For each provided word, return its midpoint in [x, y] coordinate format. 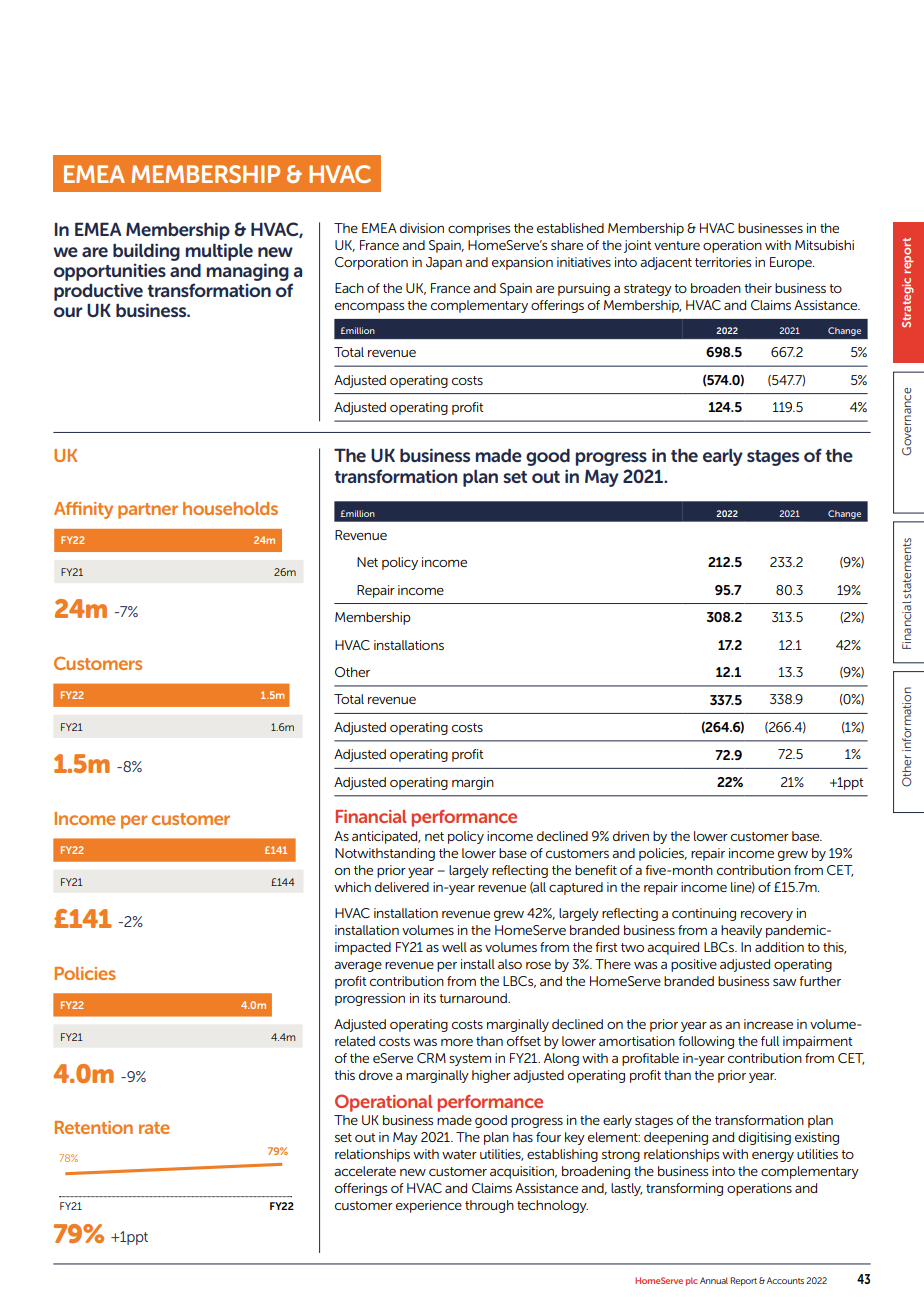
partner [148, 511]
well [454, 947]
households [230, 508]
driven [631, 836]
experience [429, 1206]
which [352, 887]
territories [723, 262]
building [146, 252]
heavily [741, 931]
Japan [444, 263]
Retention [94, 1127]
